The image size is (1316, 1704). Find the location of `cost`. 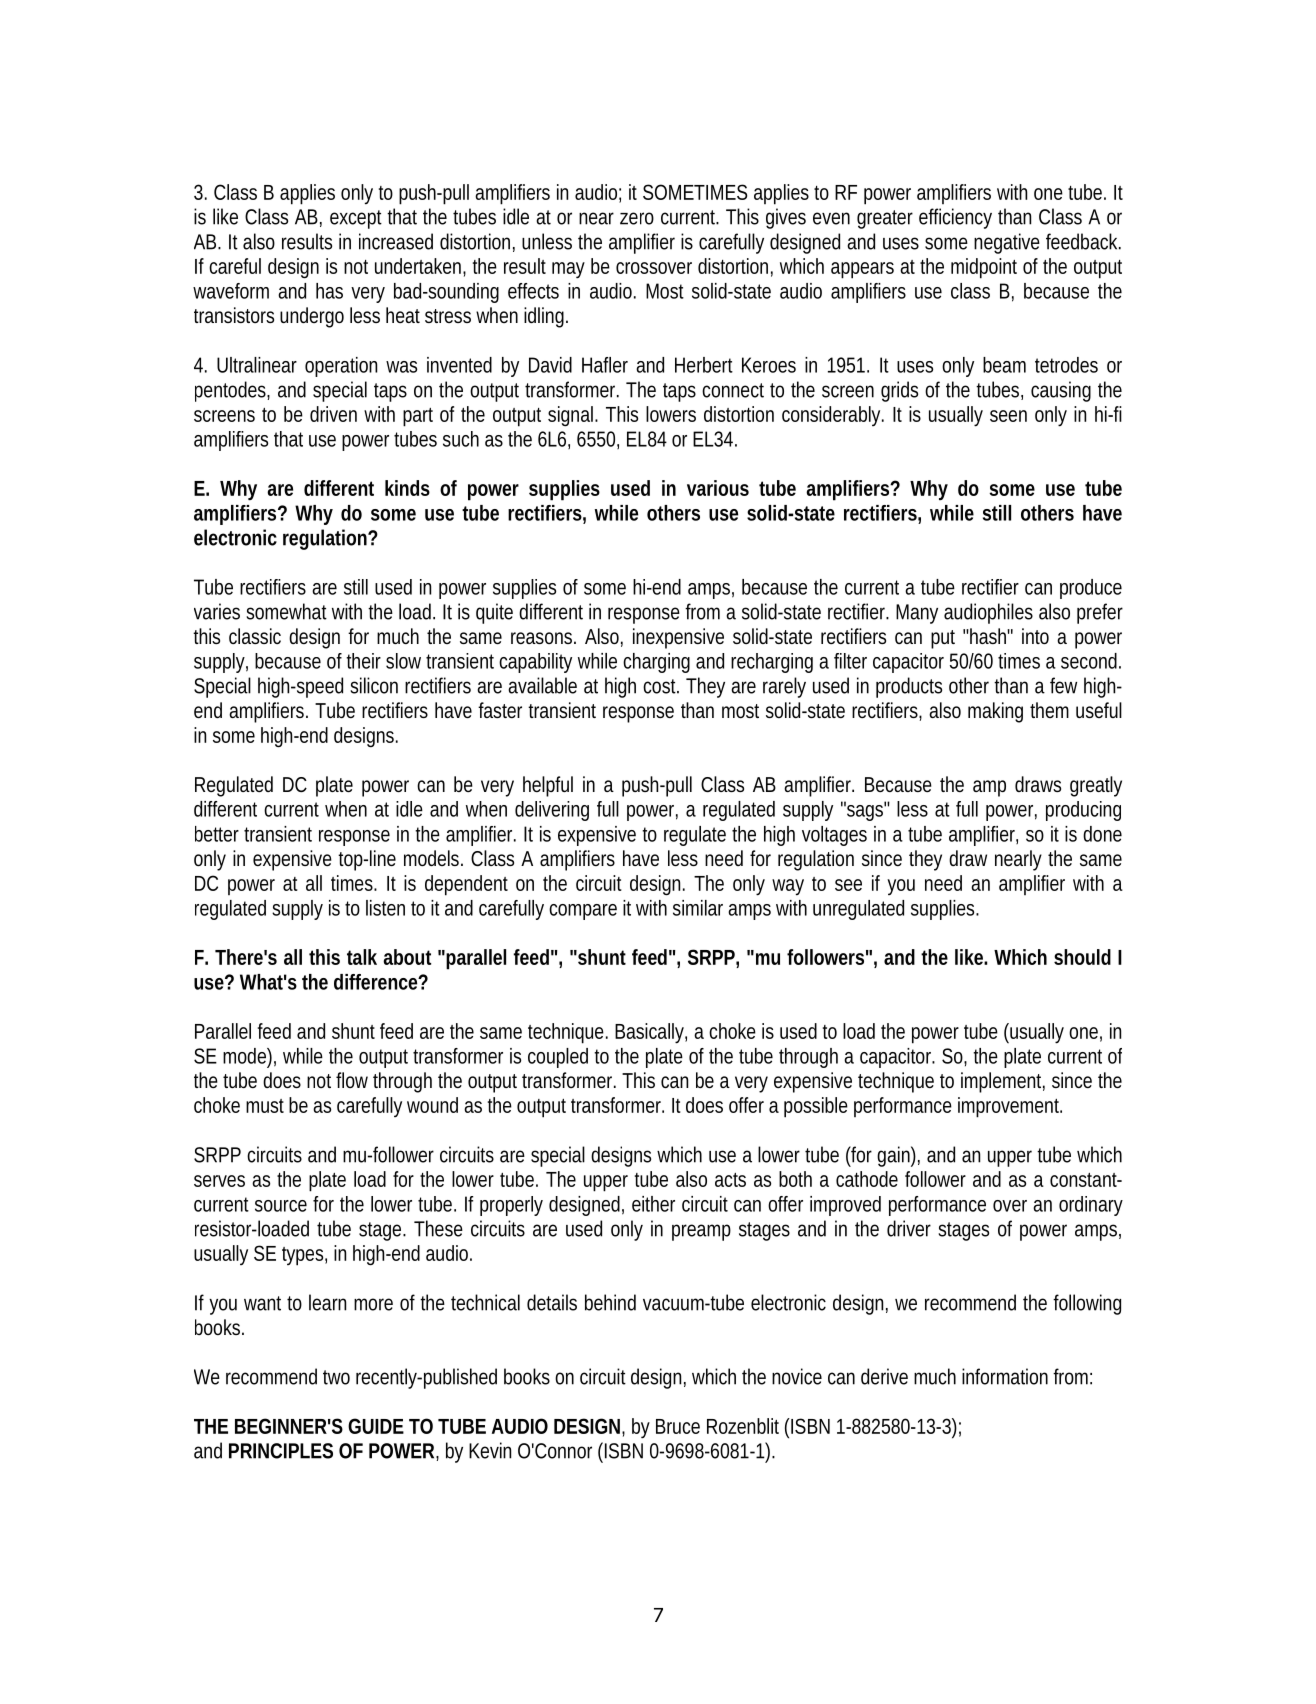

cost is located at coordinates (661, 686).
